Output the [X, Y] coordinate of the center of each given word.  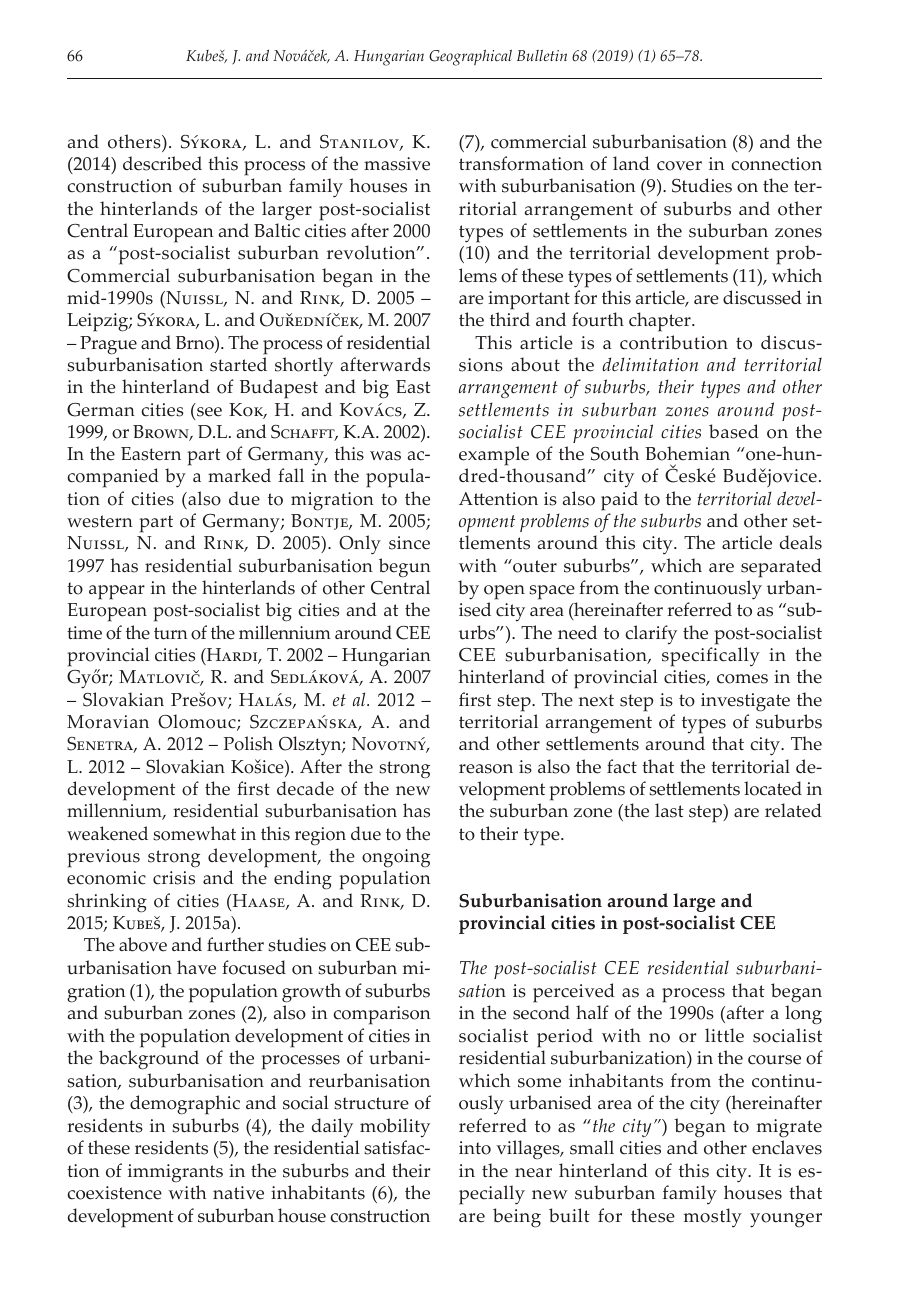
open [504, 592]
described [162, 163]
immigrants [175, 1173]
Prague [108, 345]
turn [171, 633]
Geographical [470, 57]
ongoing [396, 858]
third [510, 319]
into [475, 1148]
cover [679, 166]
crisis [174, 878]
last [669, 810]
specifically [711, 657]
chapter [661, 322]
